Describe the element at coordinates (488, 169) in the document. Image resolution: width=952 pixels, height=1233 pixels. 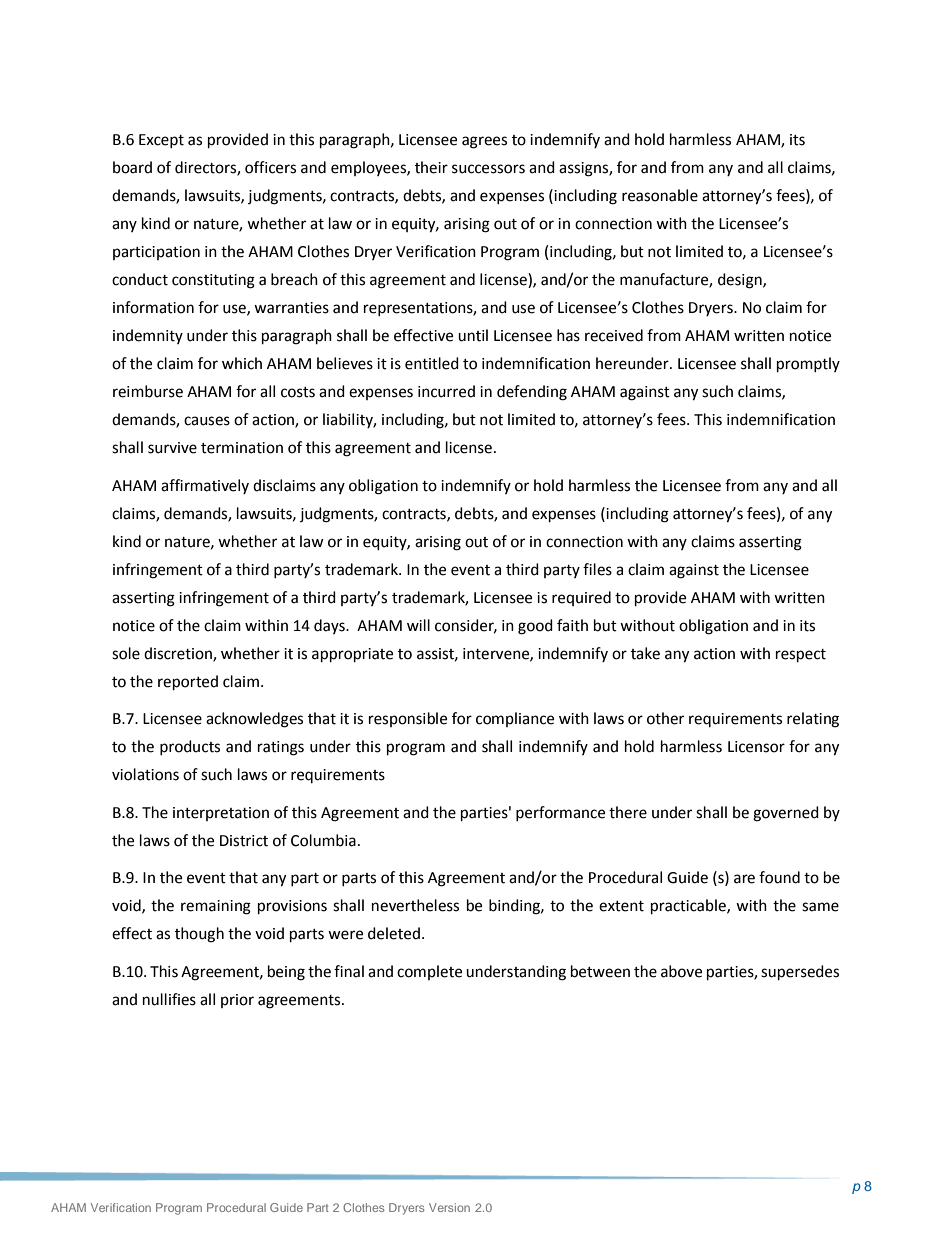
I see `successors` at that location.
